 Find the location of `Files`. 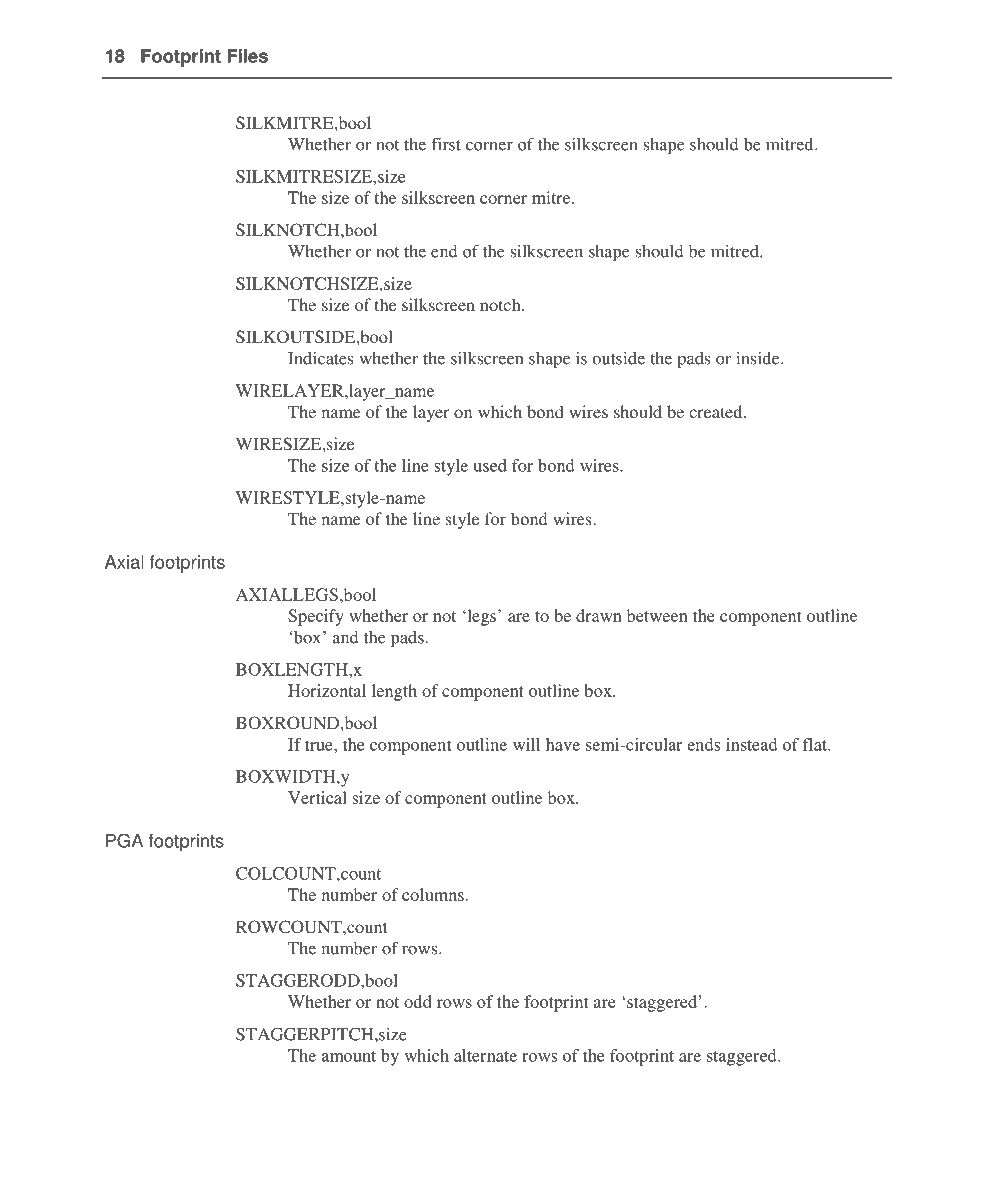

Files is located at coordinates (248, 56).
